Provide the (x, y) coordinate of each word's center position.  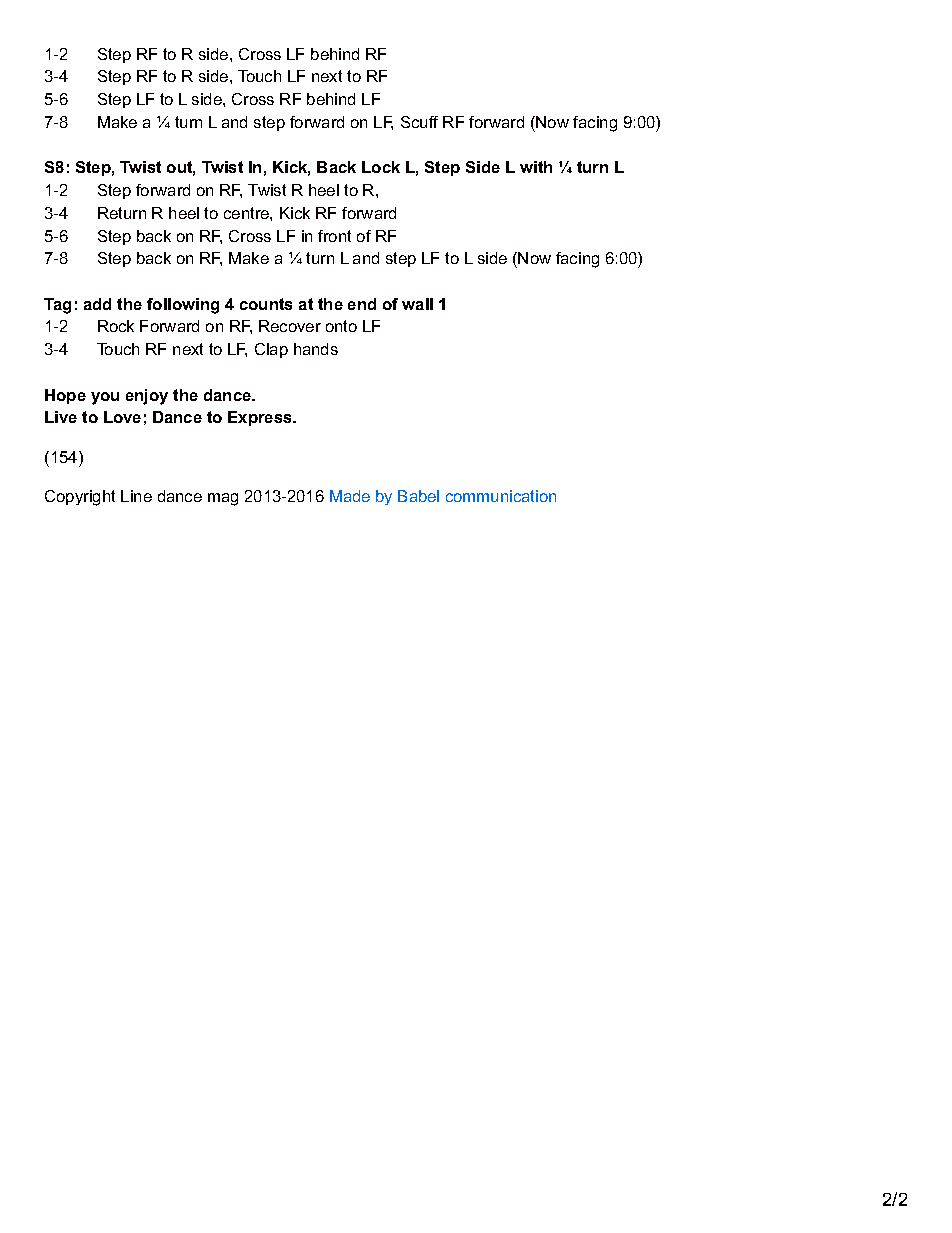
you (105, 398)
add (97, 304)
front (334, 236)
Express (261, 418)
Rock (116, 326)
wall (417, 304)
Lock (381, 167)
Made (350, 496)
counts (266, 304)
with (536, 167)
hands (316, 349)
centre (247, 213)
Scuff (419, 122)
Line (136, 496)
